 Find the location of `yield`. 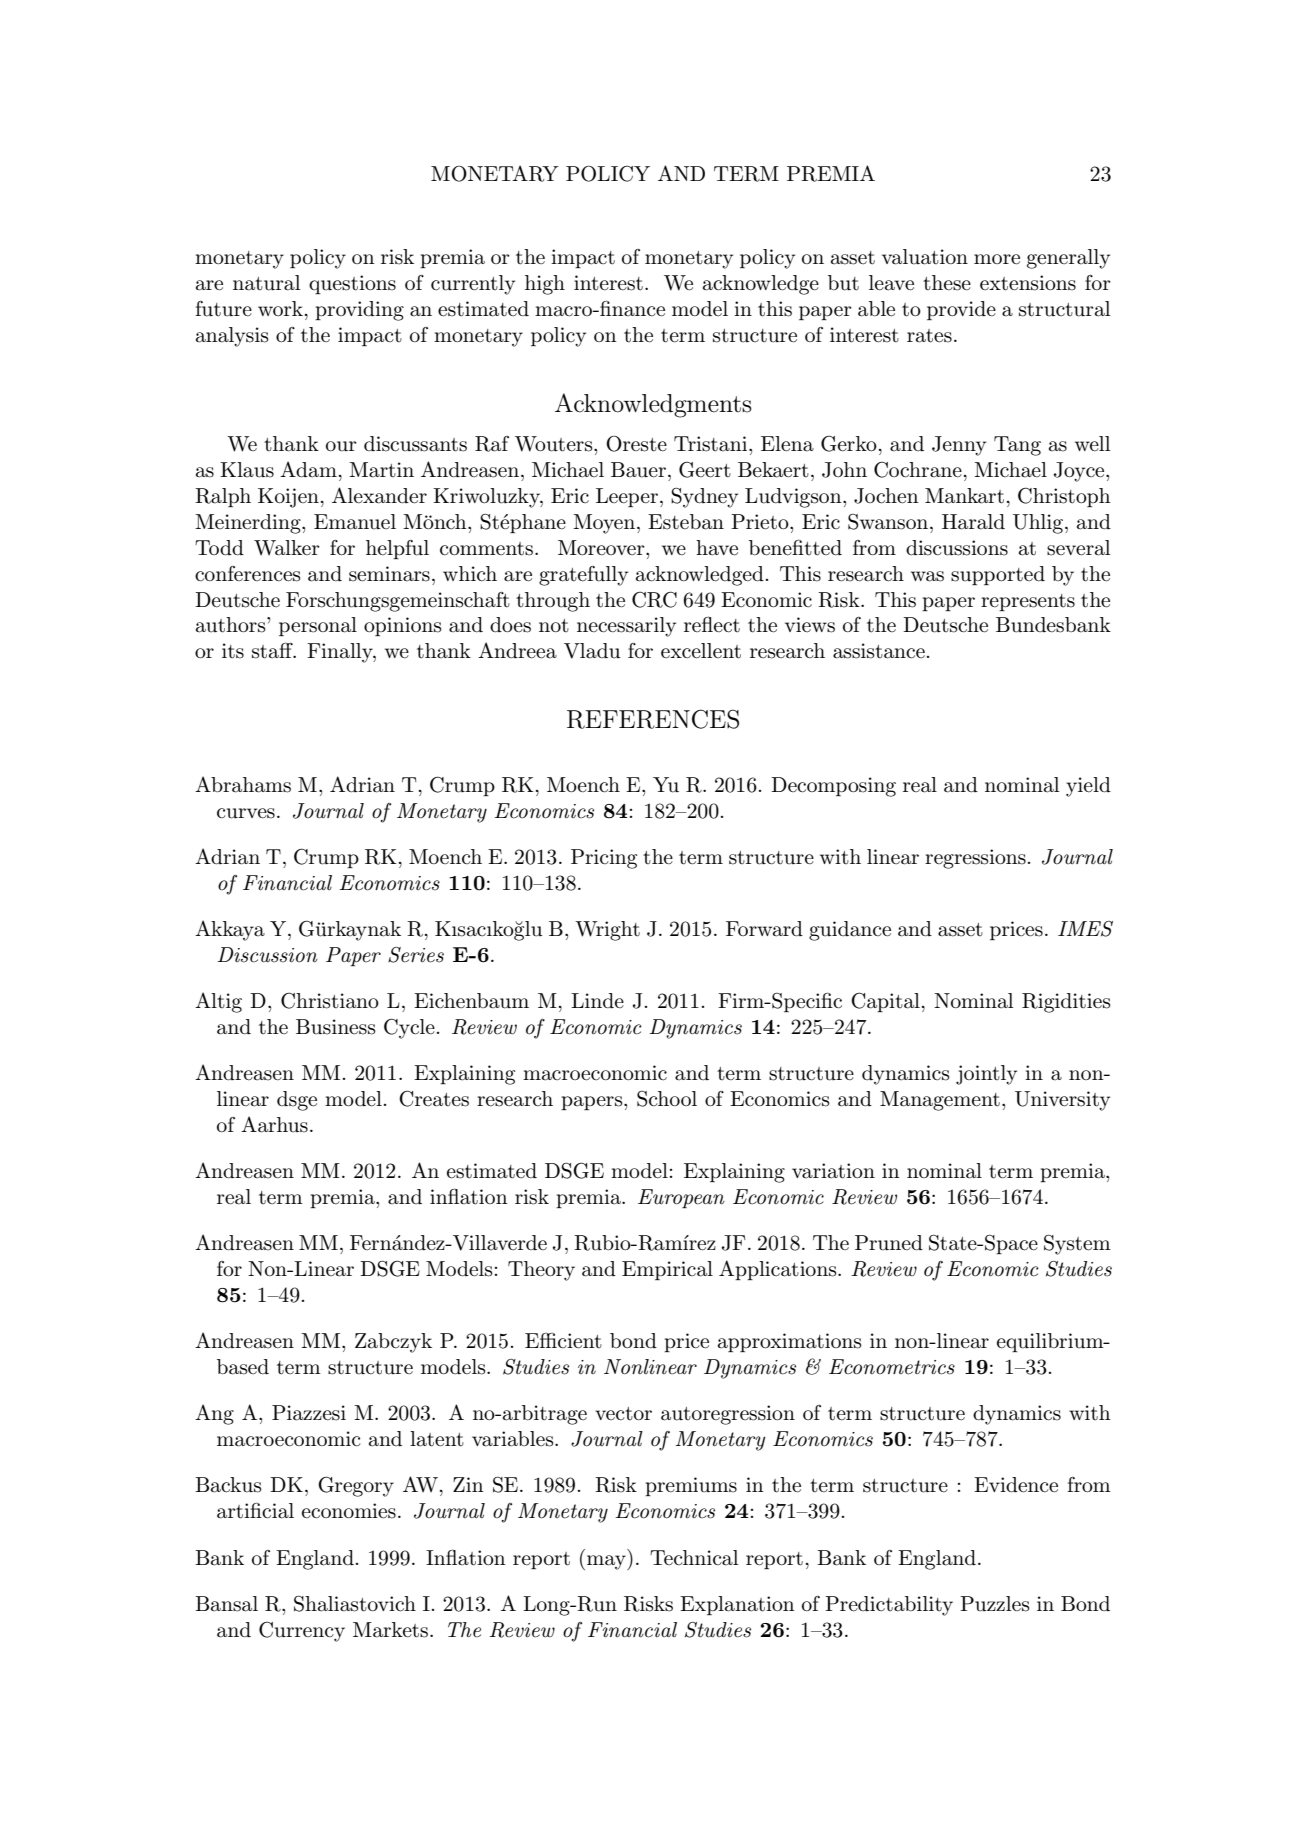

yield is located at coordinates (1088, 787).
